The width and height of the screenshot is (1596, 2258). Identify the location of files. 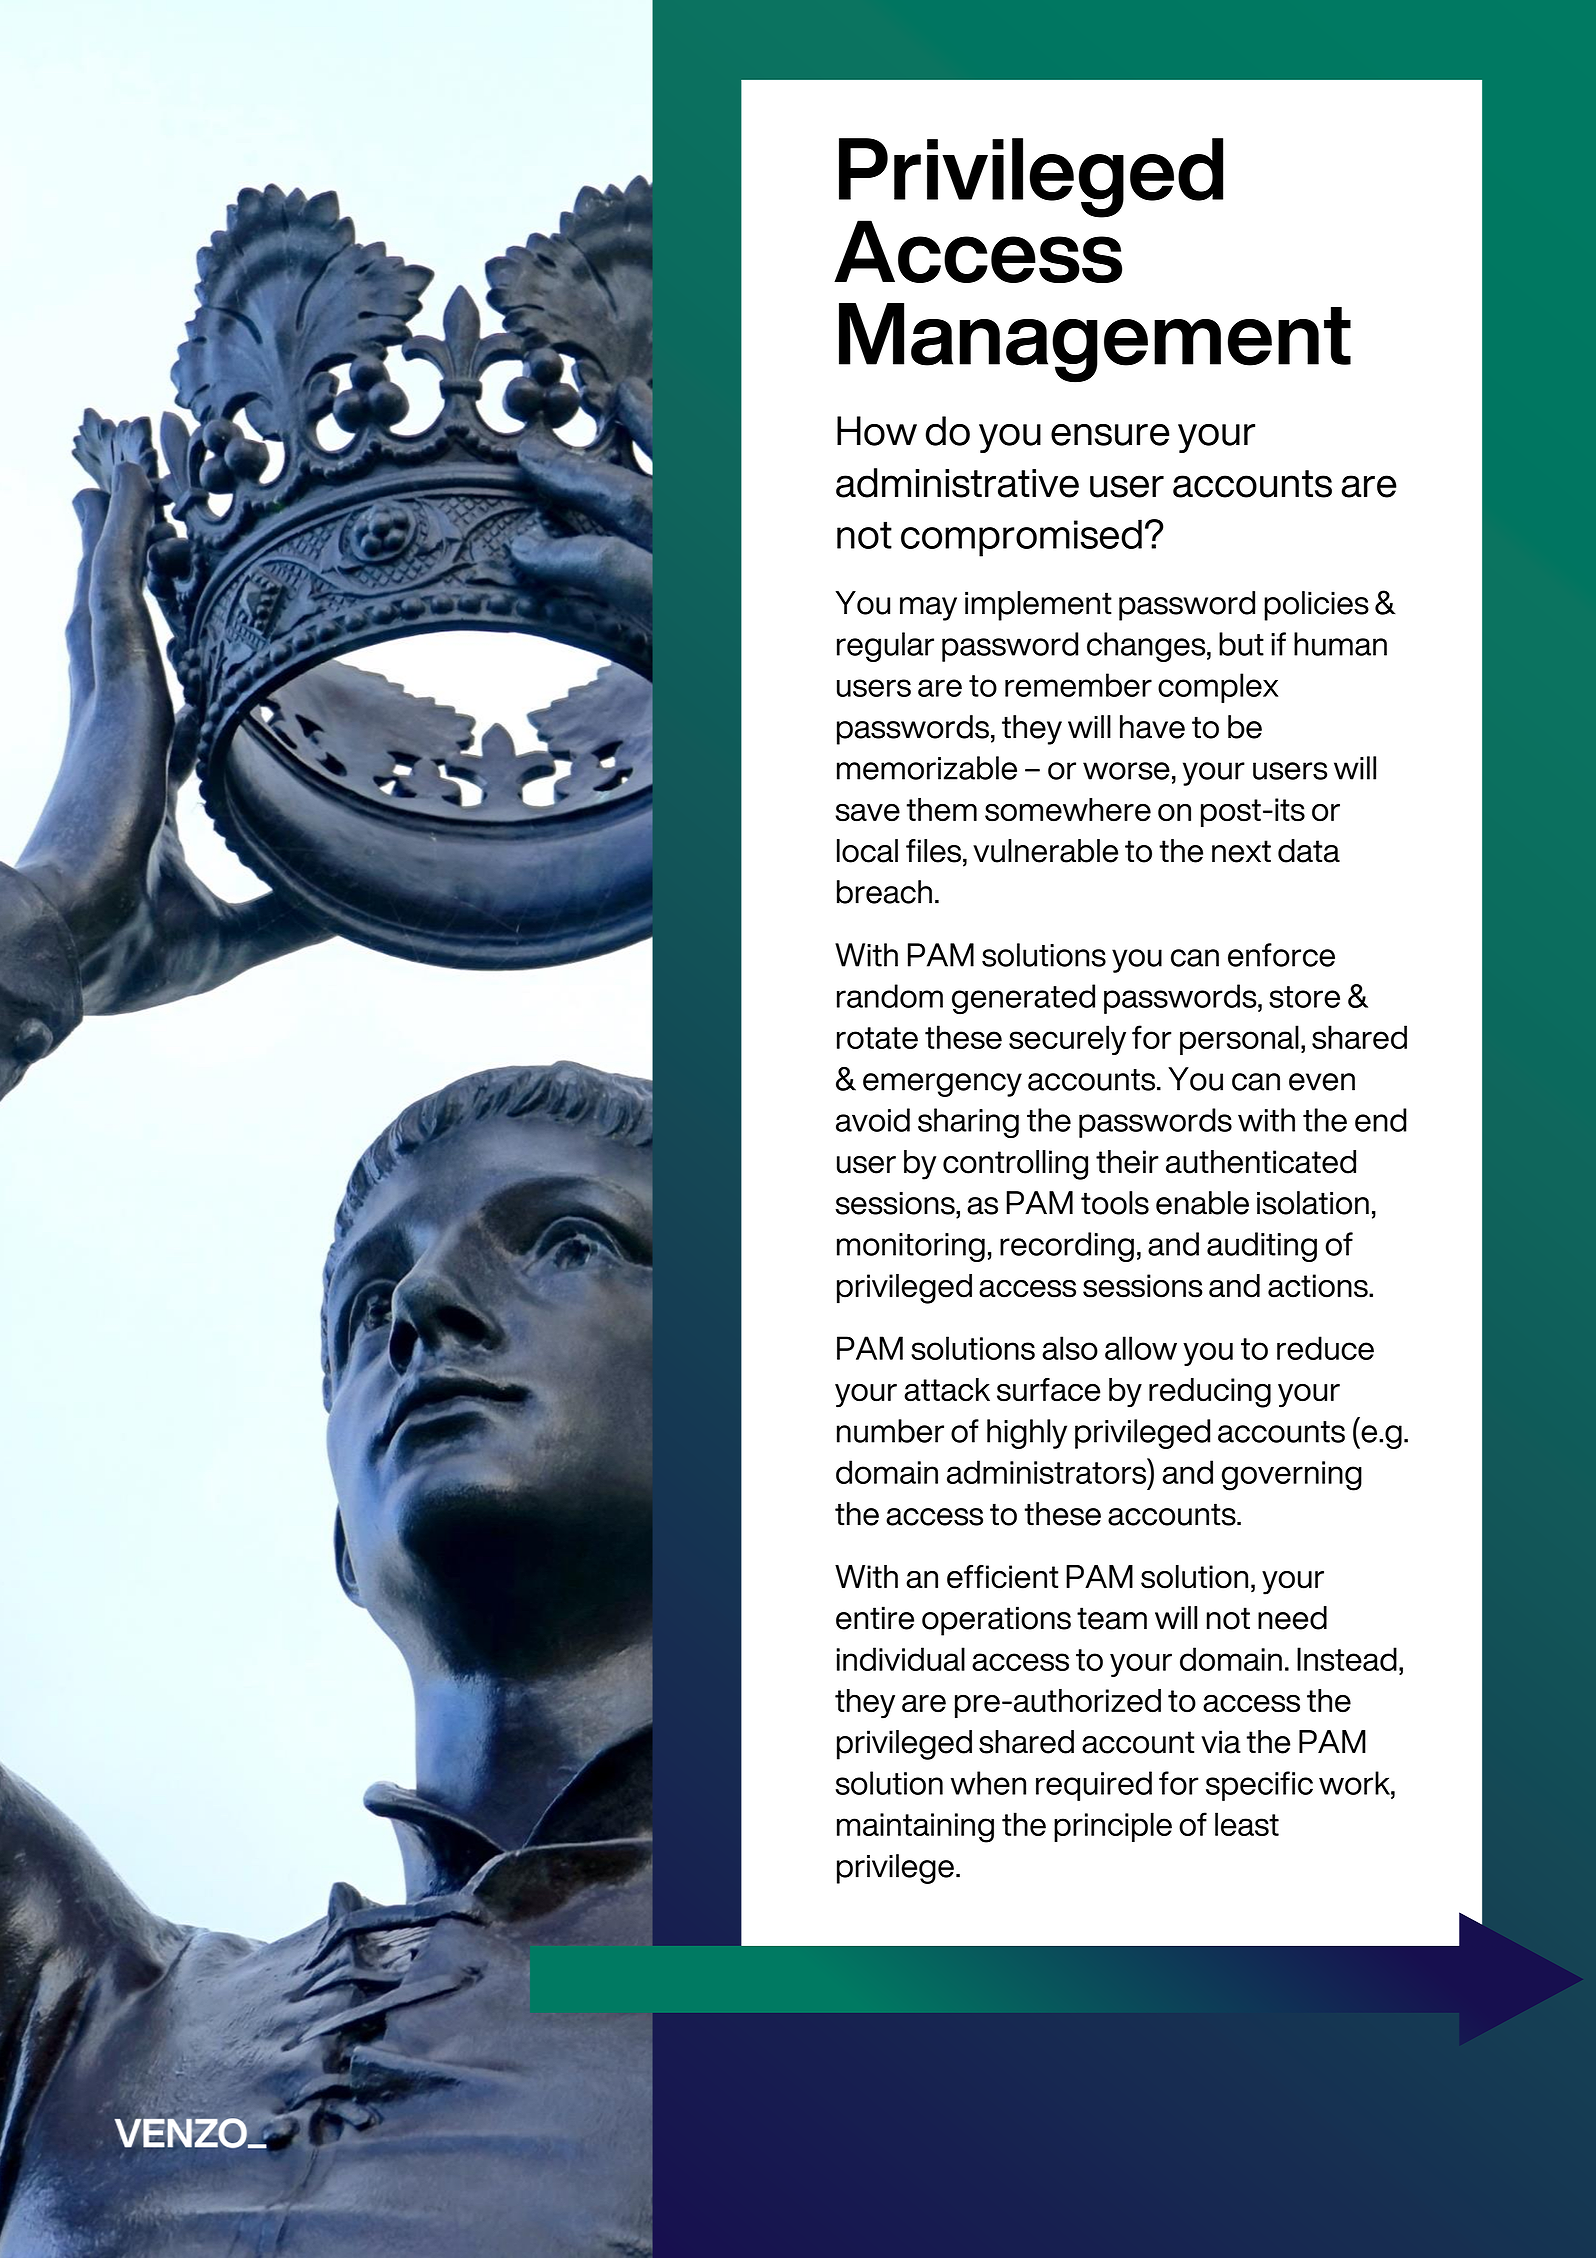
(933, 851).
